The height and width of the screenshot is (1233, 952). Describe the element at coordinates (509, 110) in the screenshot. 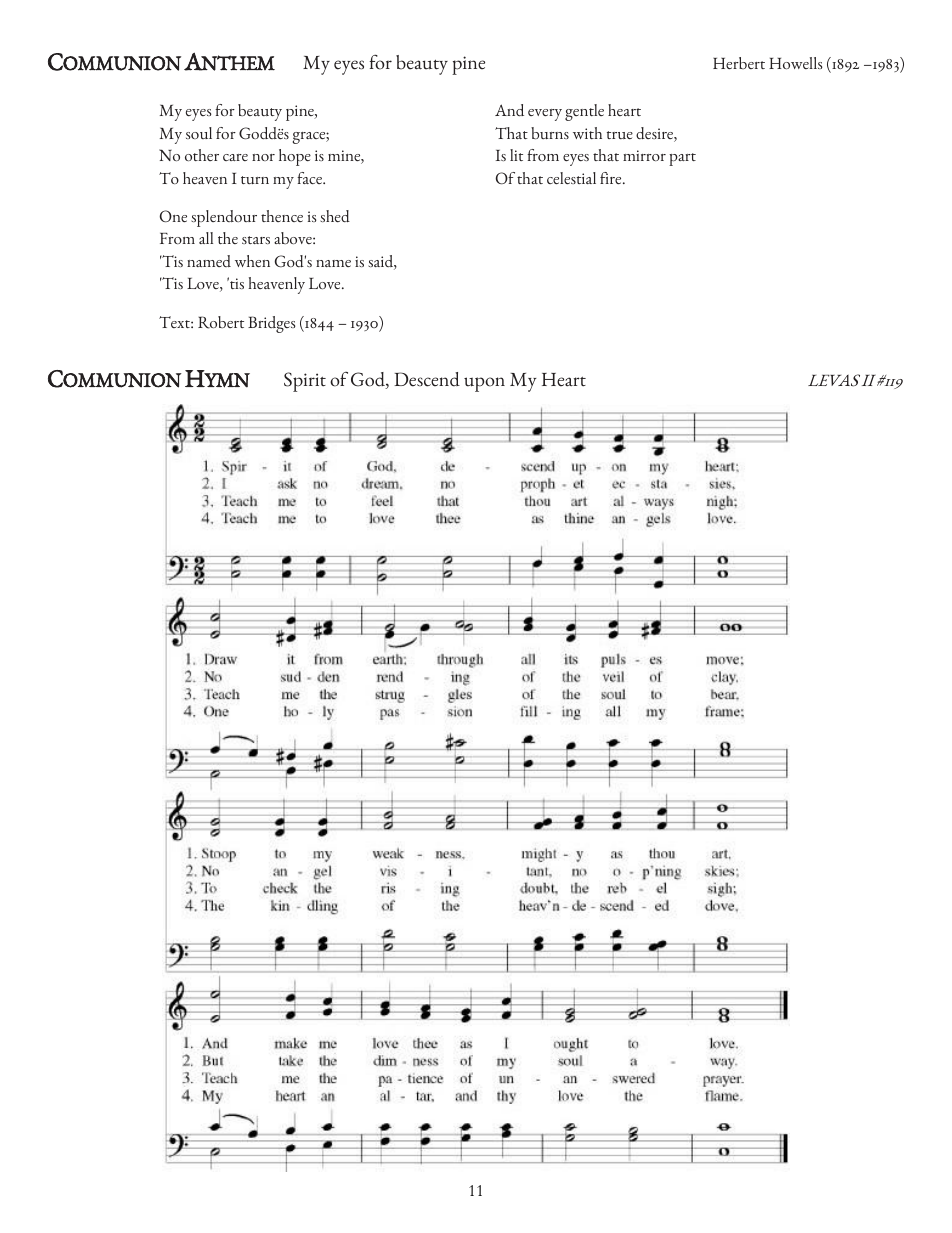

I see `And` at that location.
